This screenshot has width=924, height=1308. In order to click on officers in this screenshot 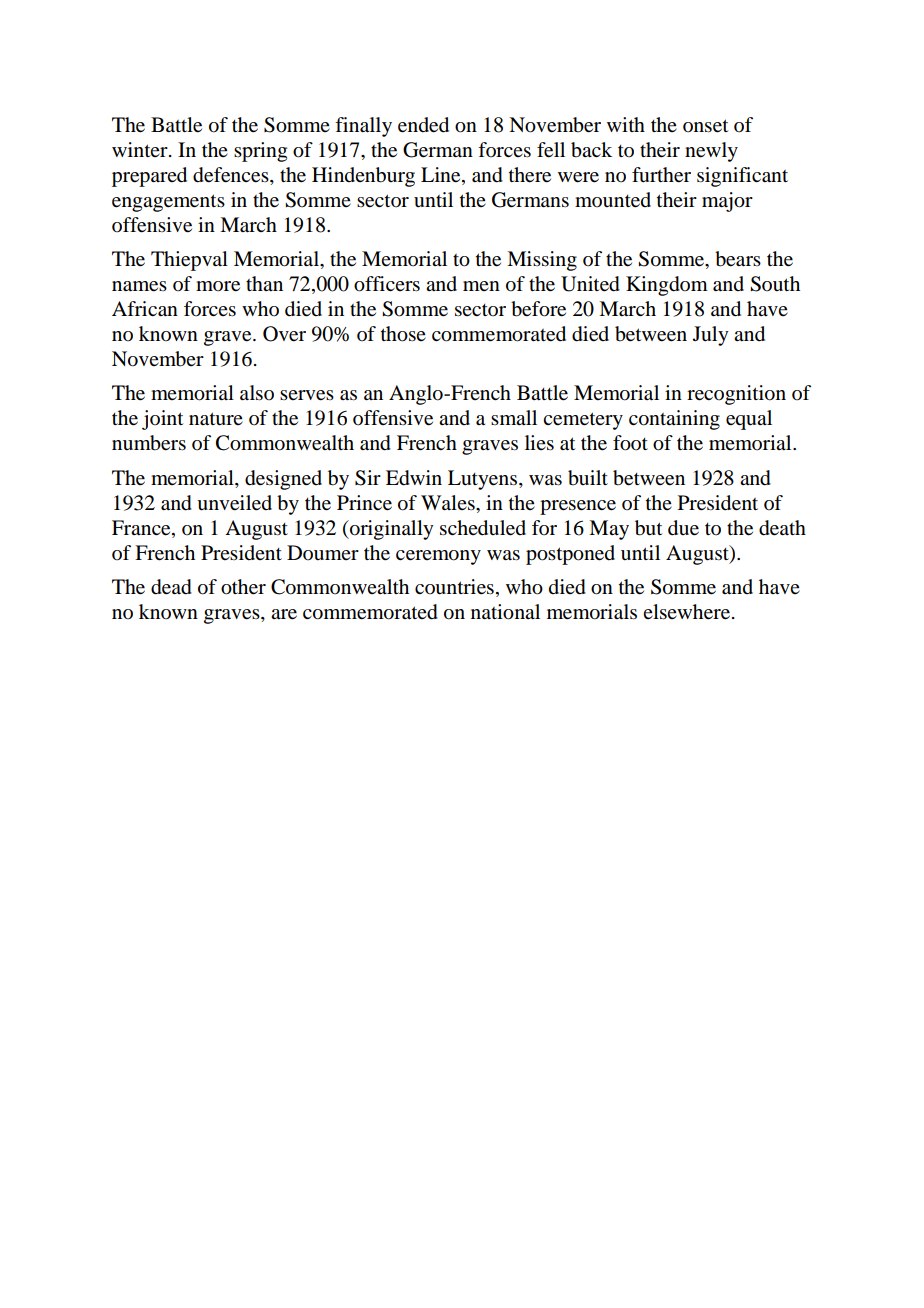, I will do `click(387, 284)`.
